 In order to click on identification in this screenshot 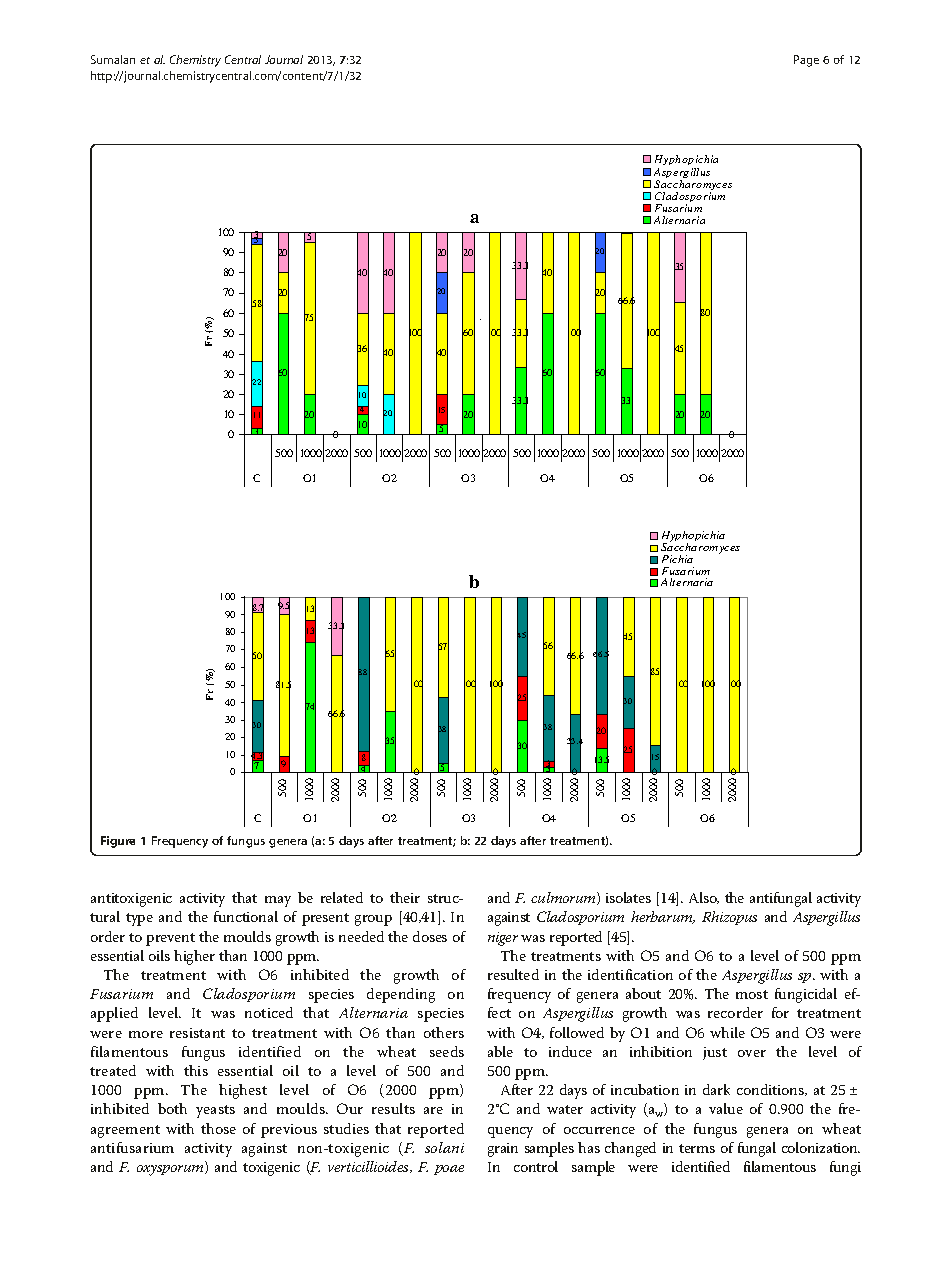, I will do `click(630, 974)`.
